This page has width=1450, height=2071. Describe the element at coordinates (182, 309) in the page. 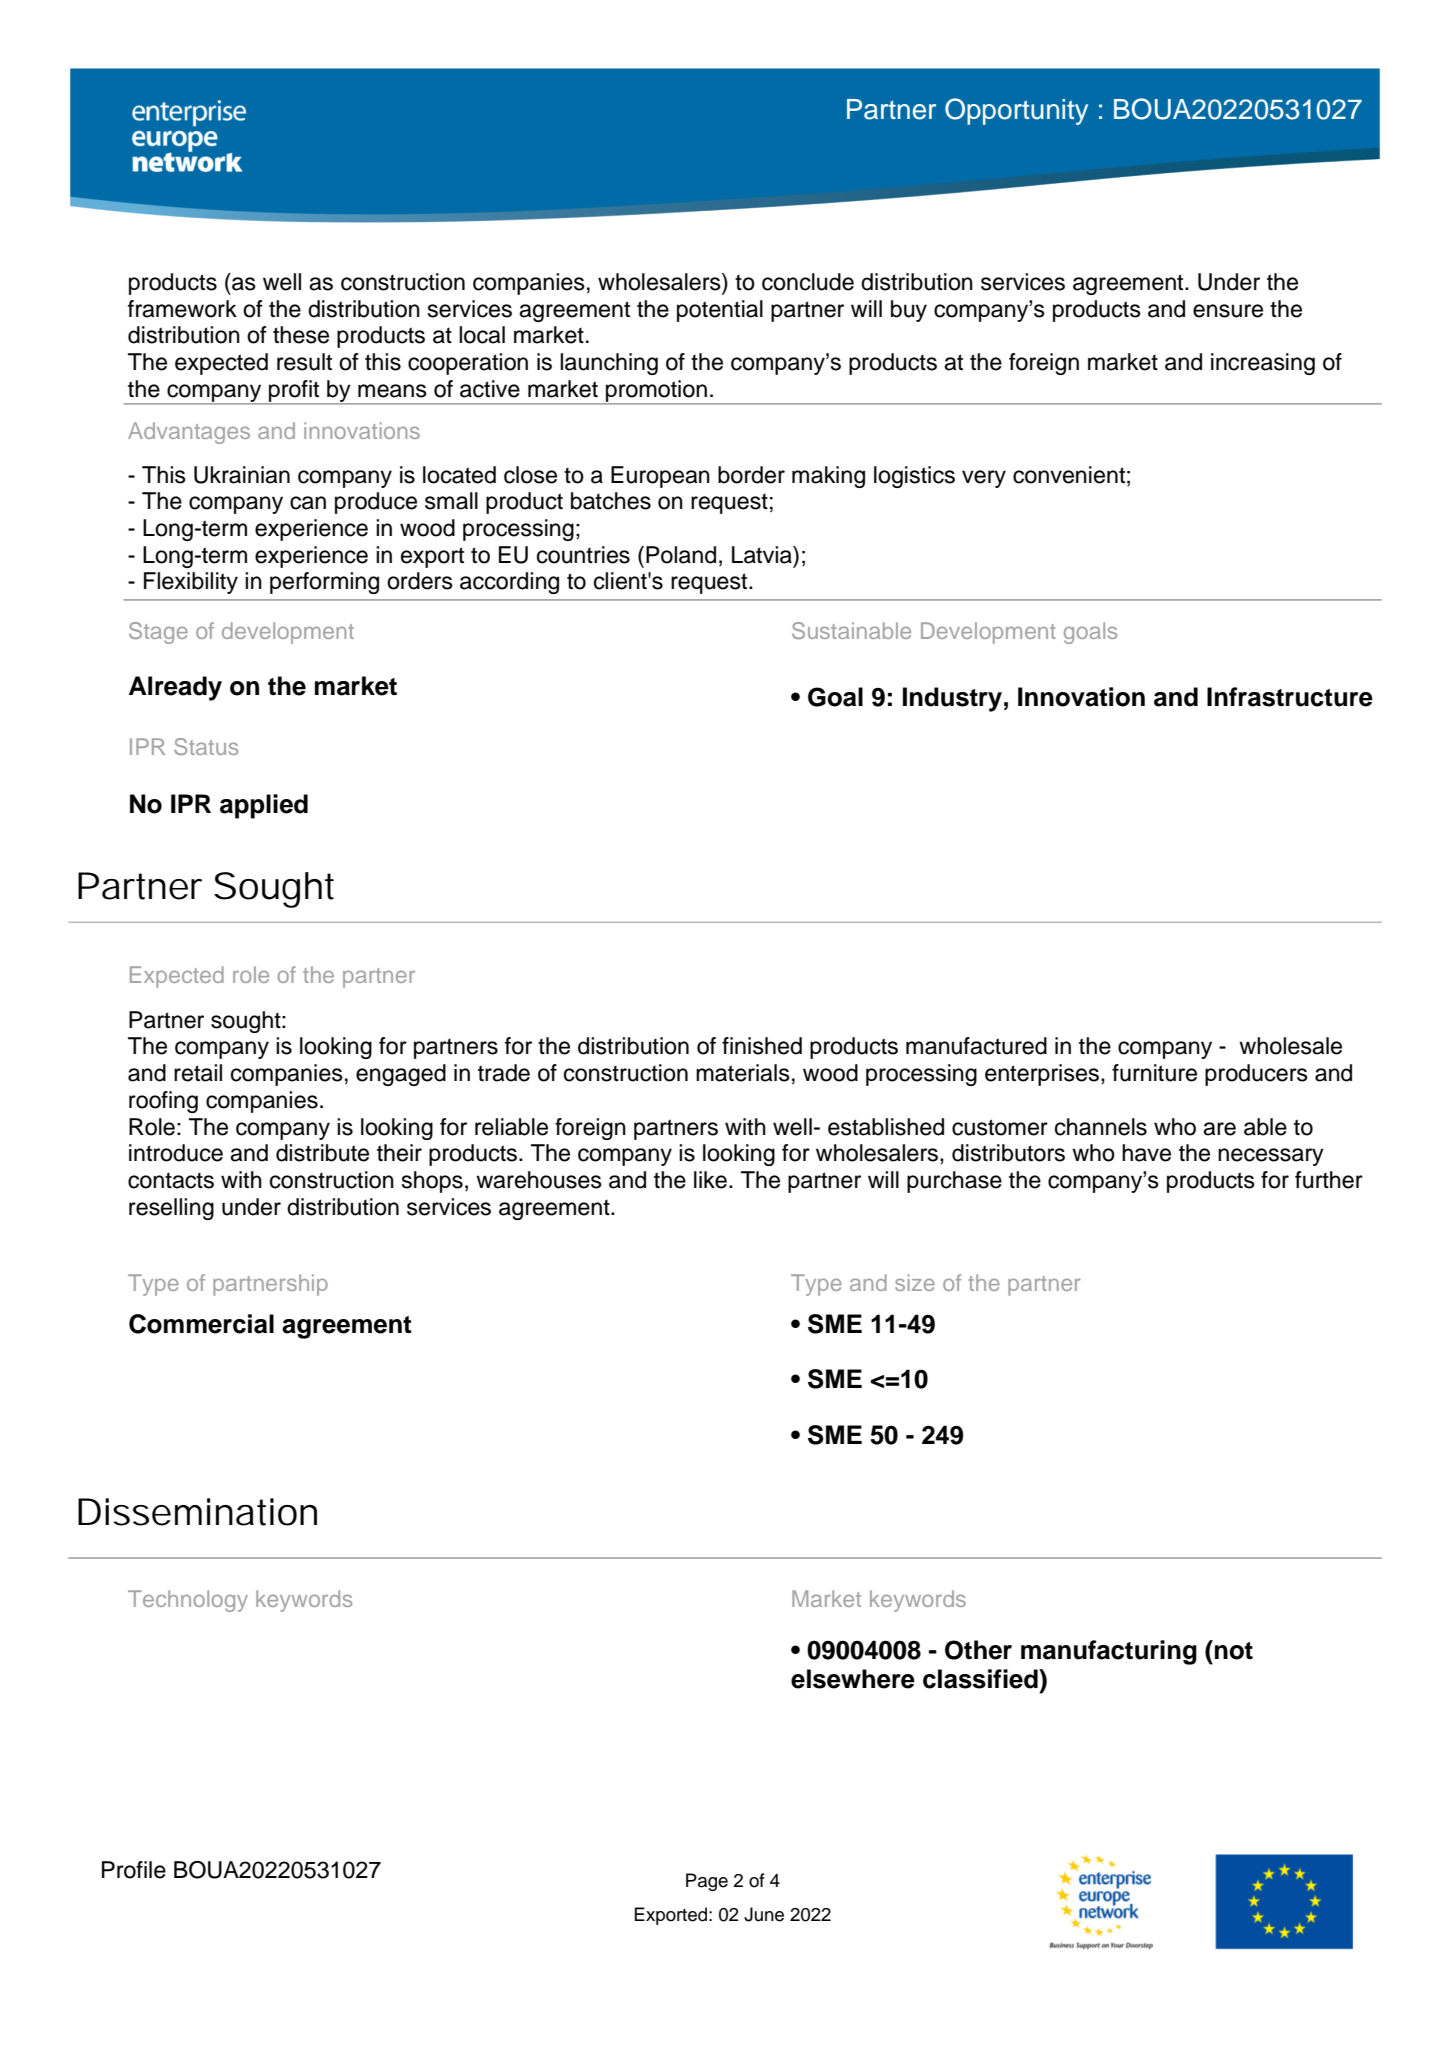

I see `framework` at that location.
